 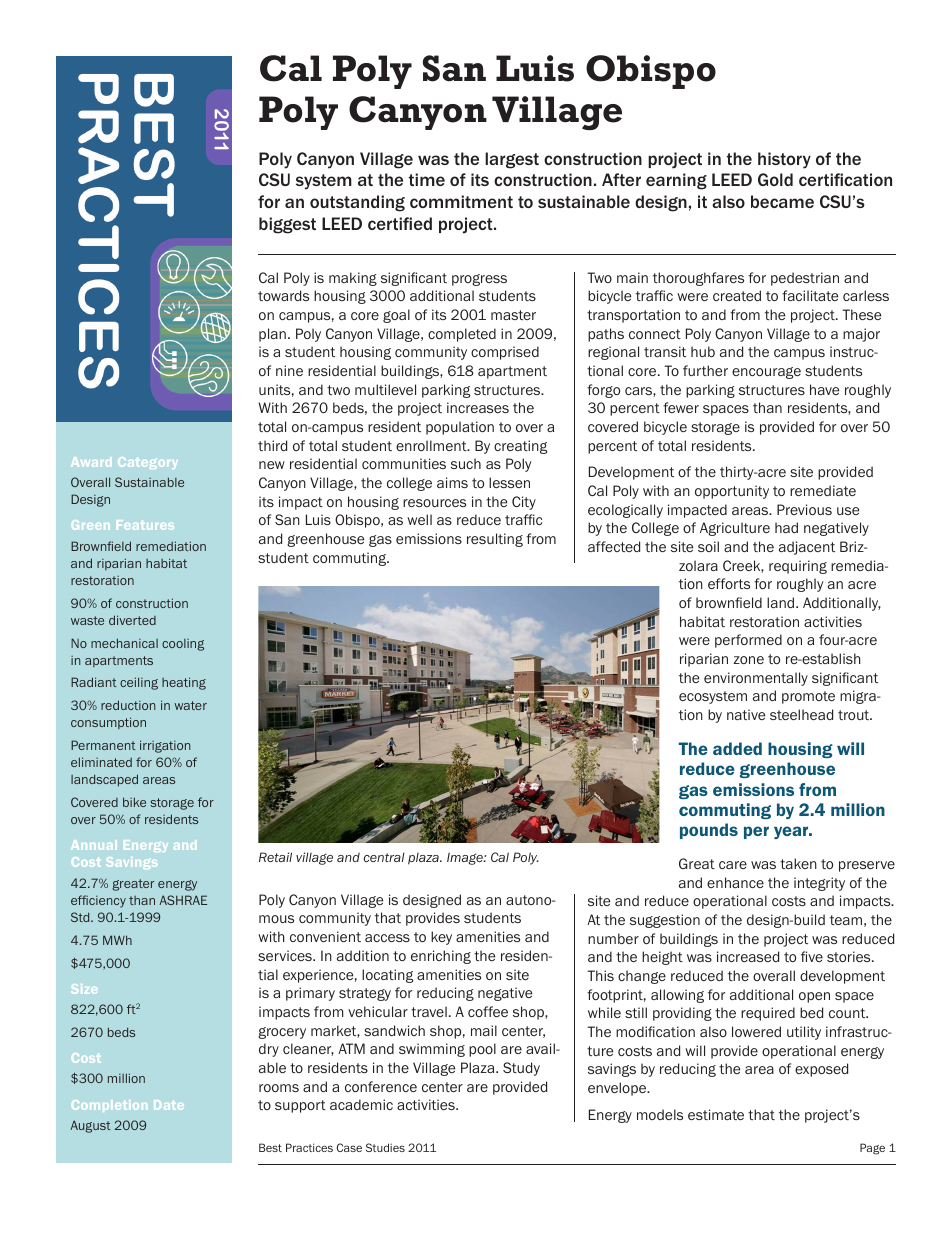 I want to click on bike, so click(x=134, y=802).
